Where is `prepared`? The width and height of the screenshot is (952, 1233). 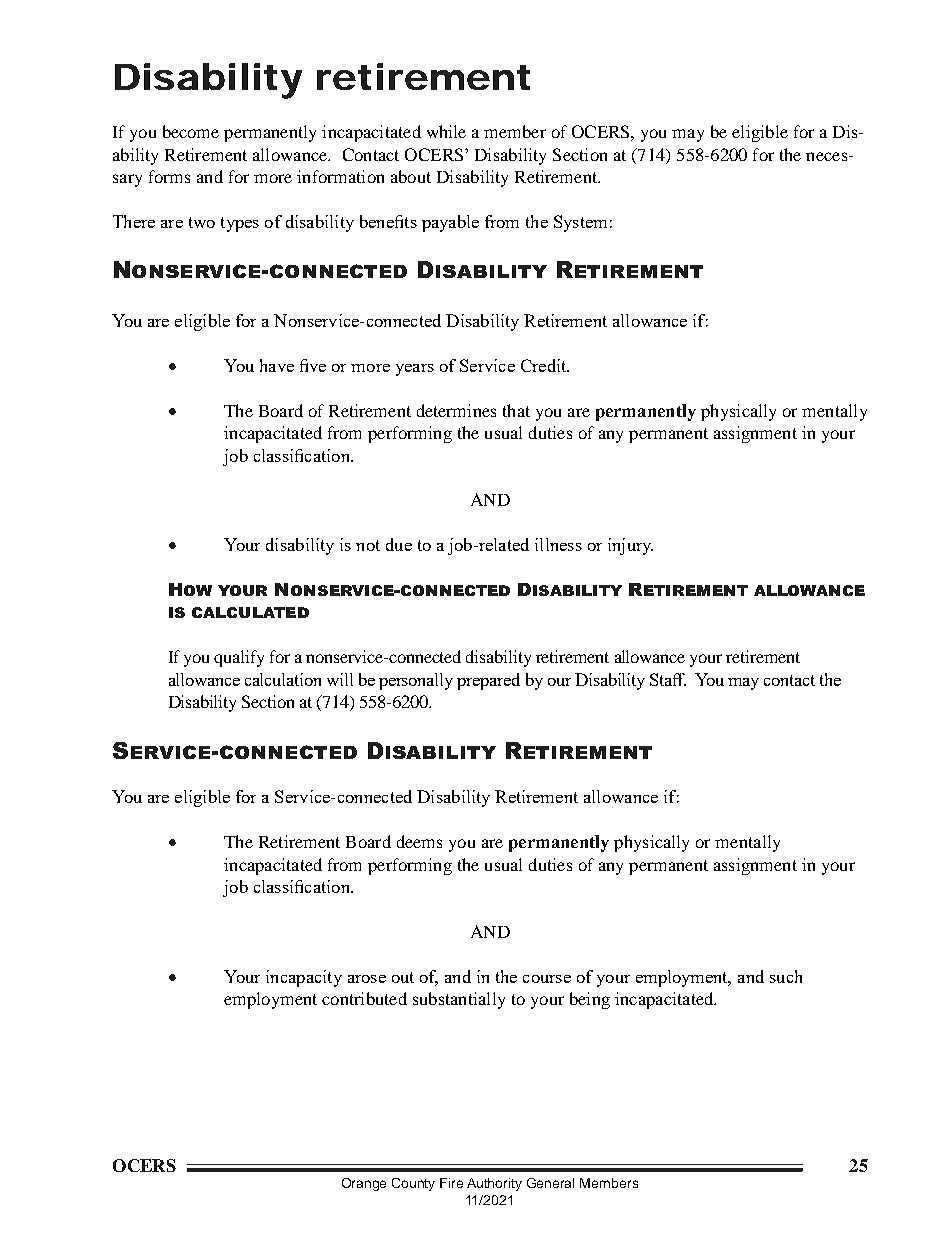 prepared is located at coordinates (488, 681).
